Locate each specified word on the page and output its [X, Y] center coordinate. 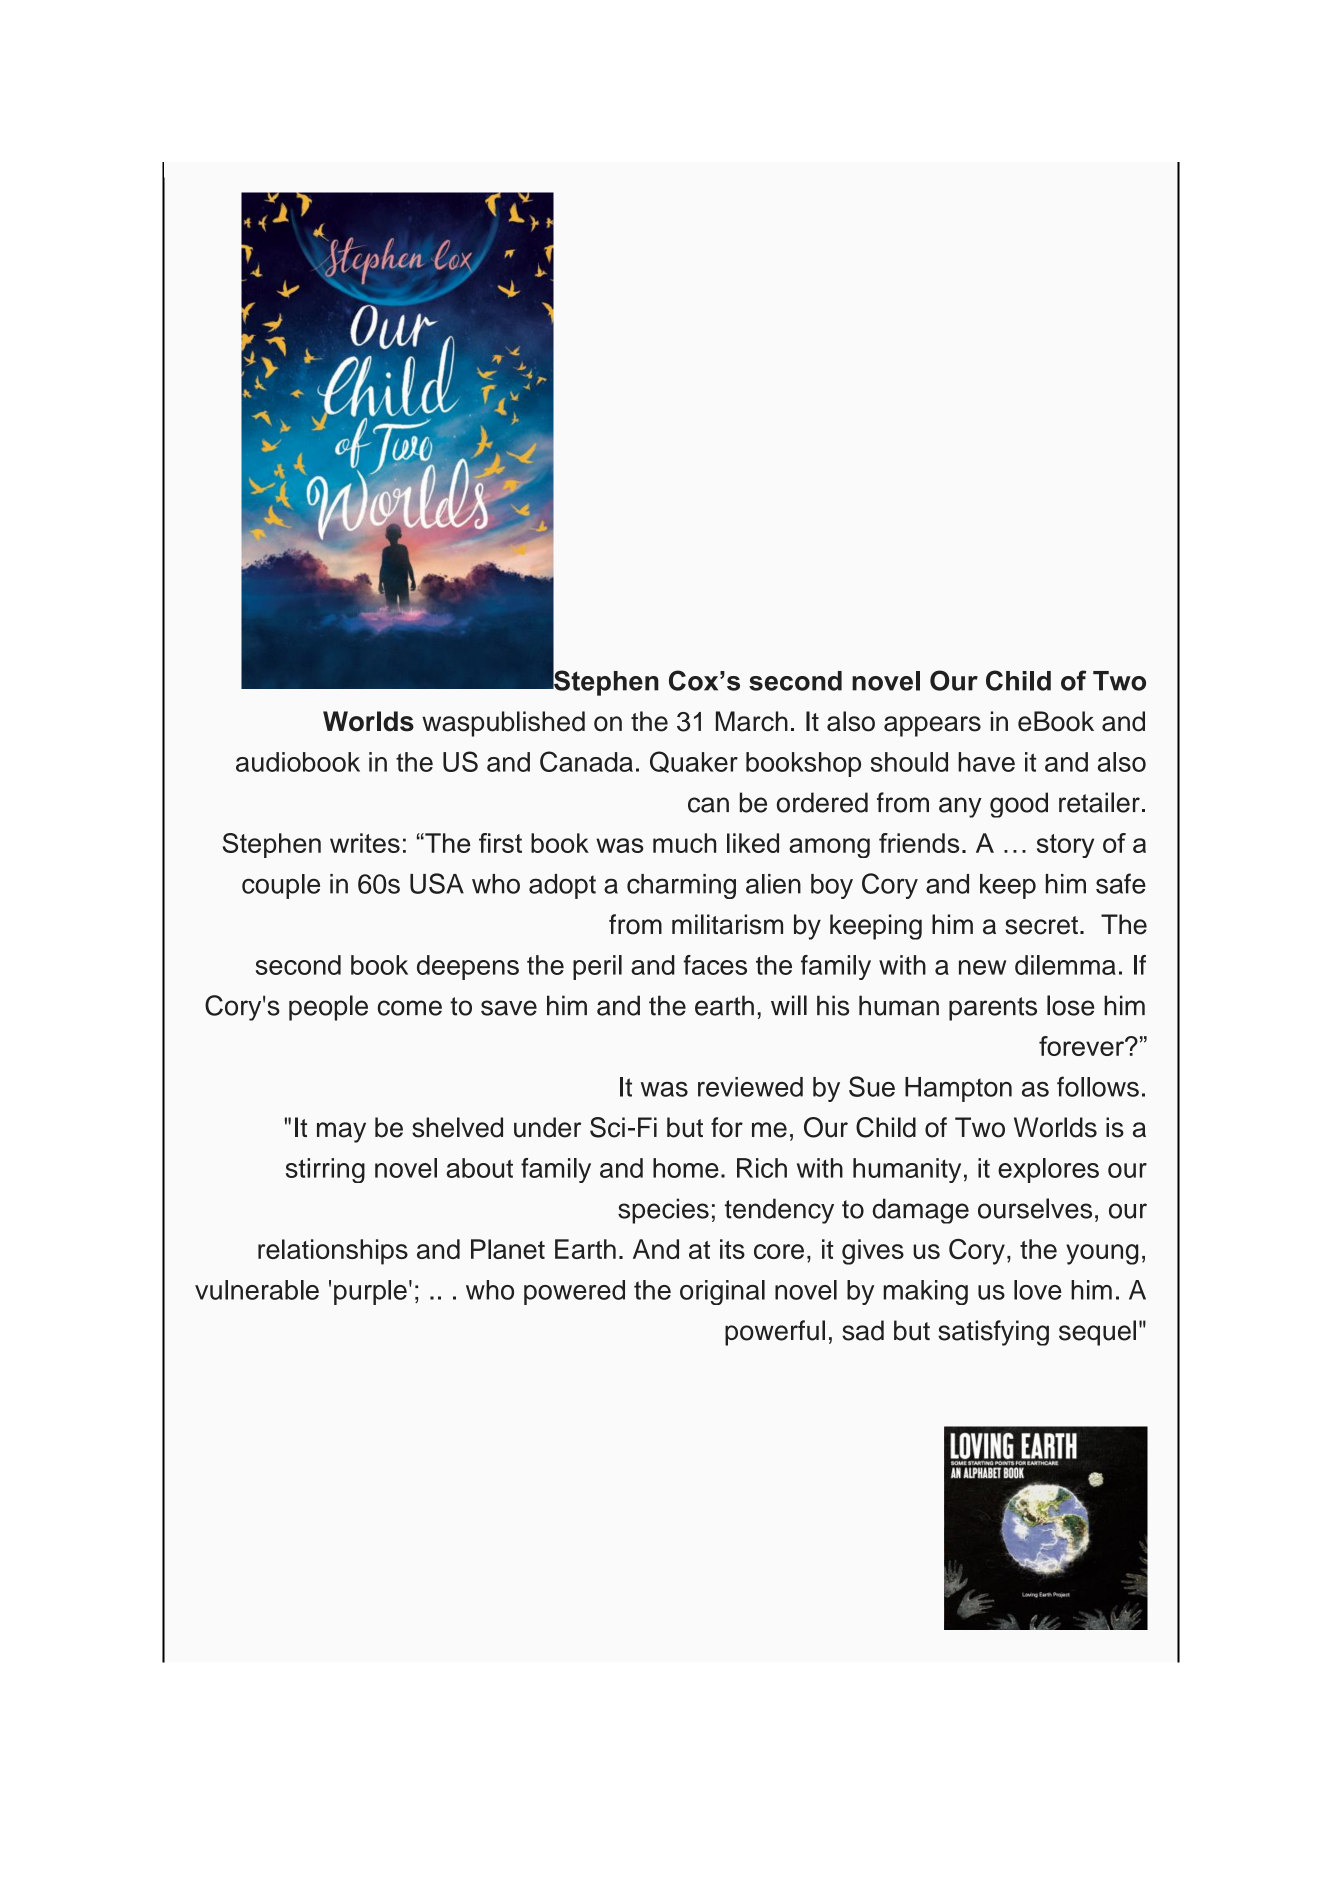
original [722, 1292]
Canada [586, 761]
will [789, 1005]
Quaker [694, 762]
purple [370, 1292]
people [328, 1008]
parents [993, 1009]
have [986, 762]
